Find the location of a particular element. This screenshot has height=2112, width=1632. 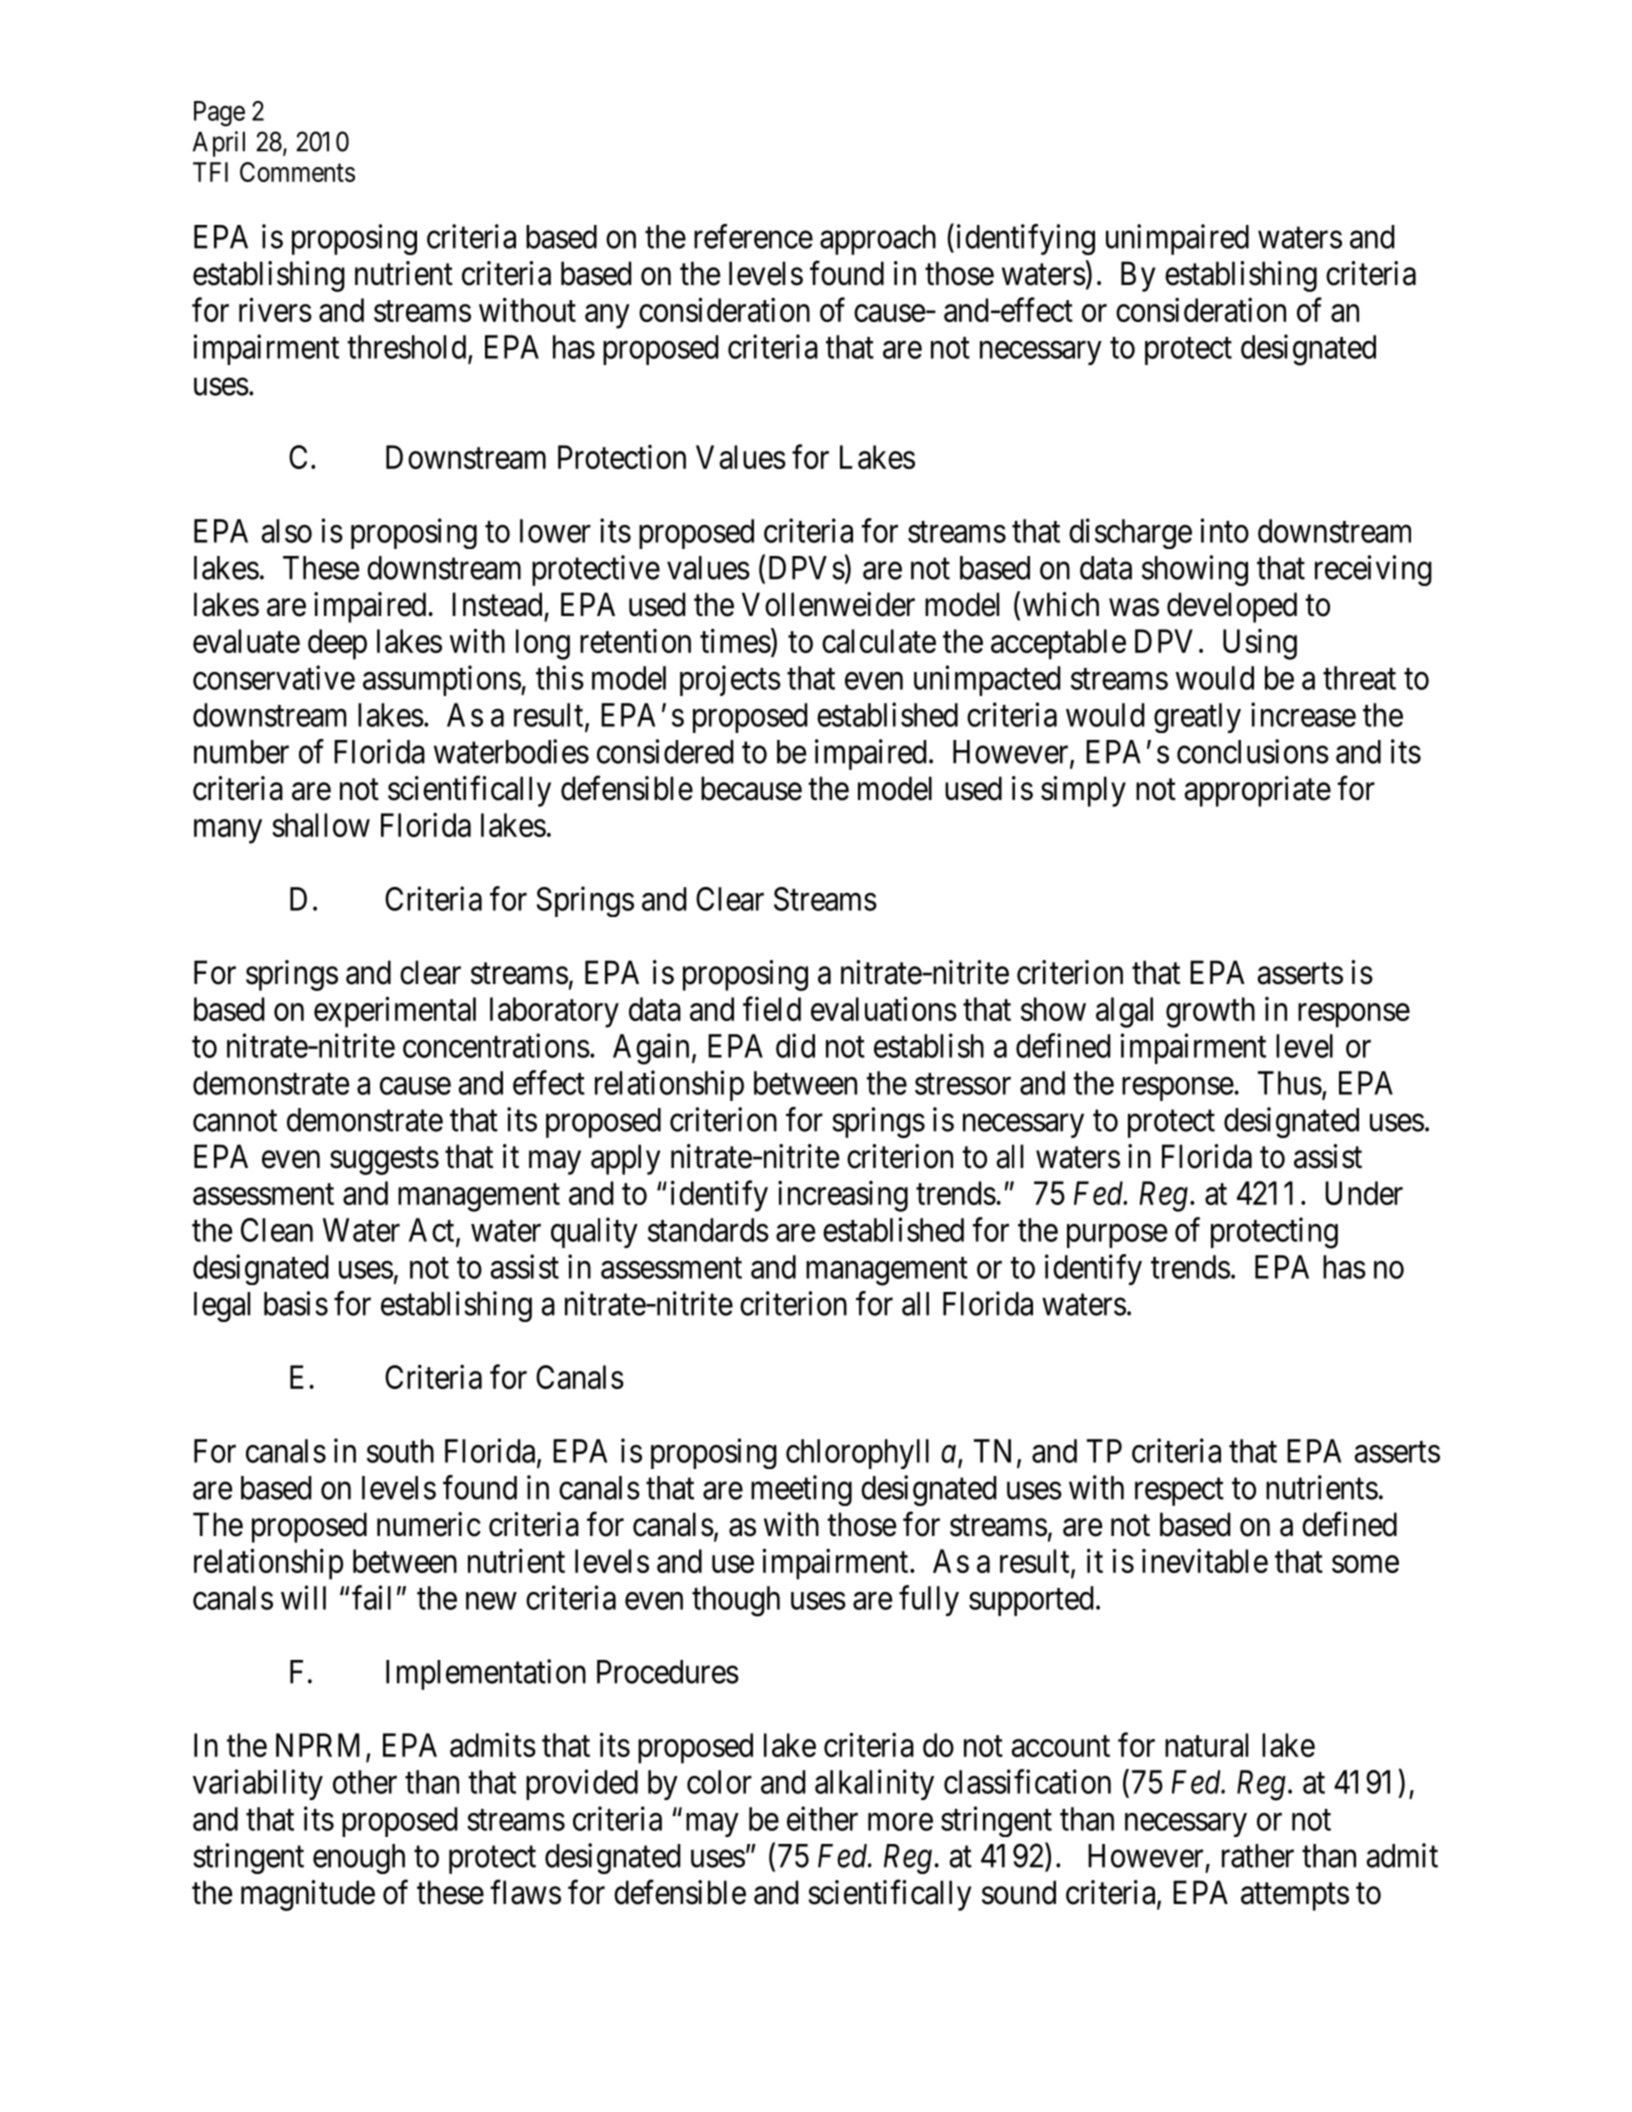

increasing is located at coordinates (843, 1196).
